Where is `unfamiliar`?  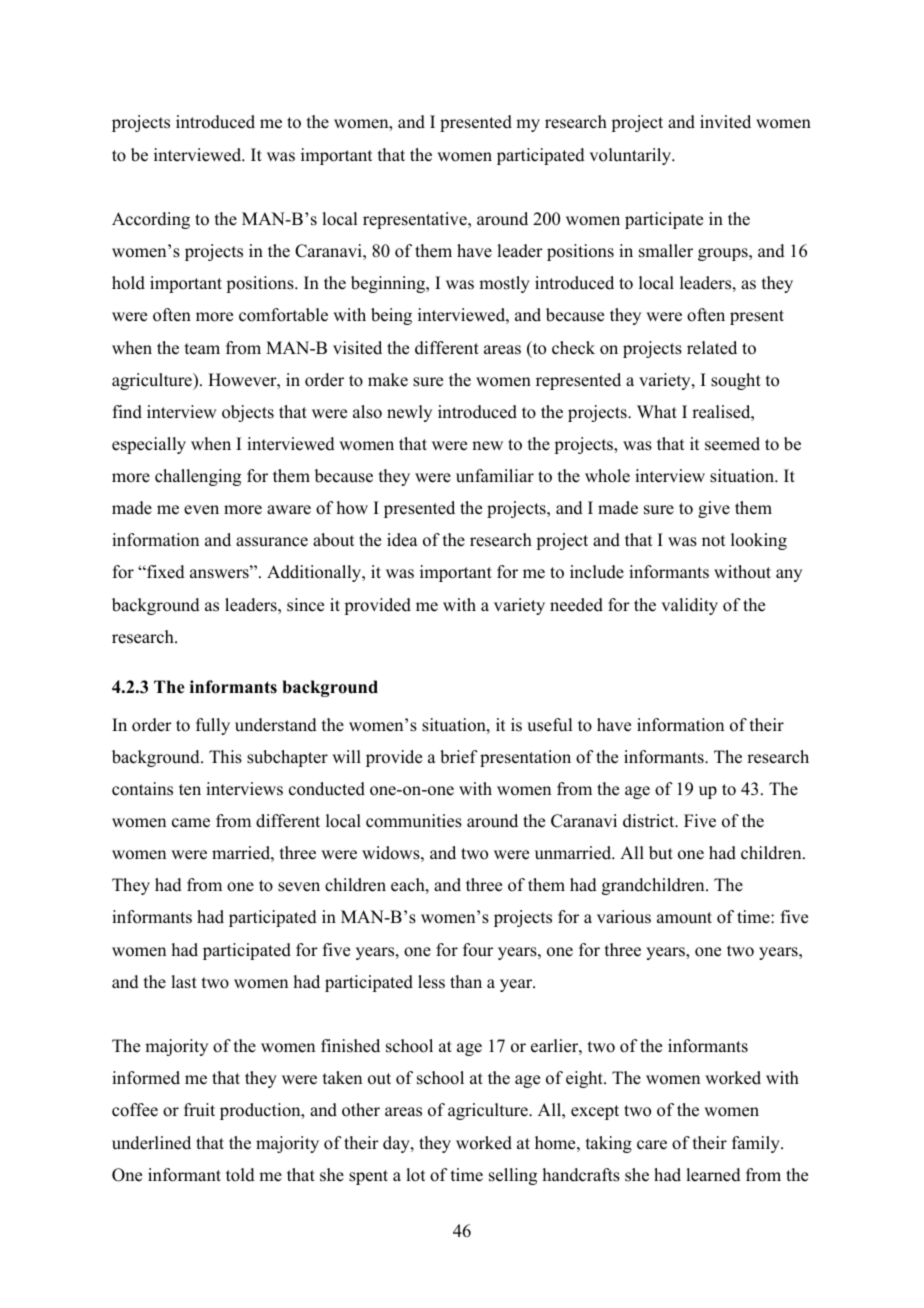 unfamiliar is located at coordinates (495, 476).
